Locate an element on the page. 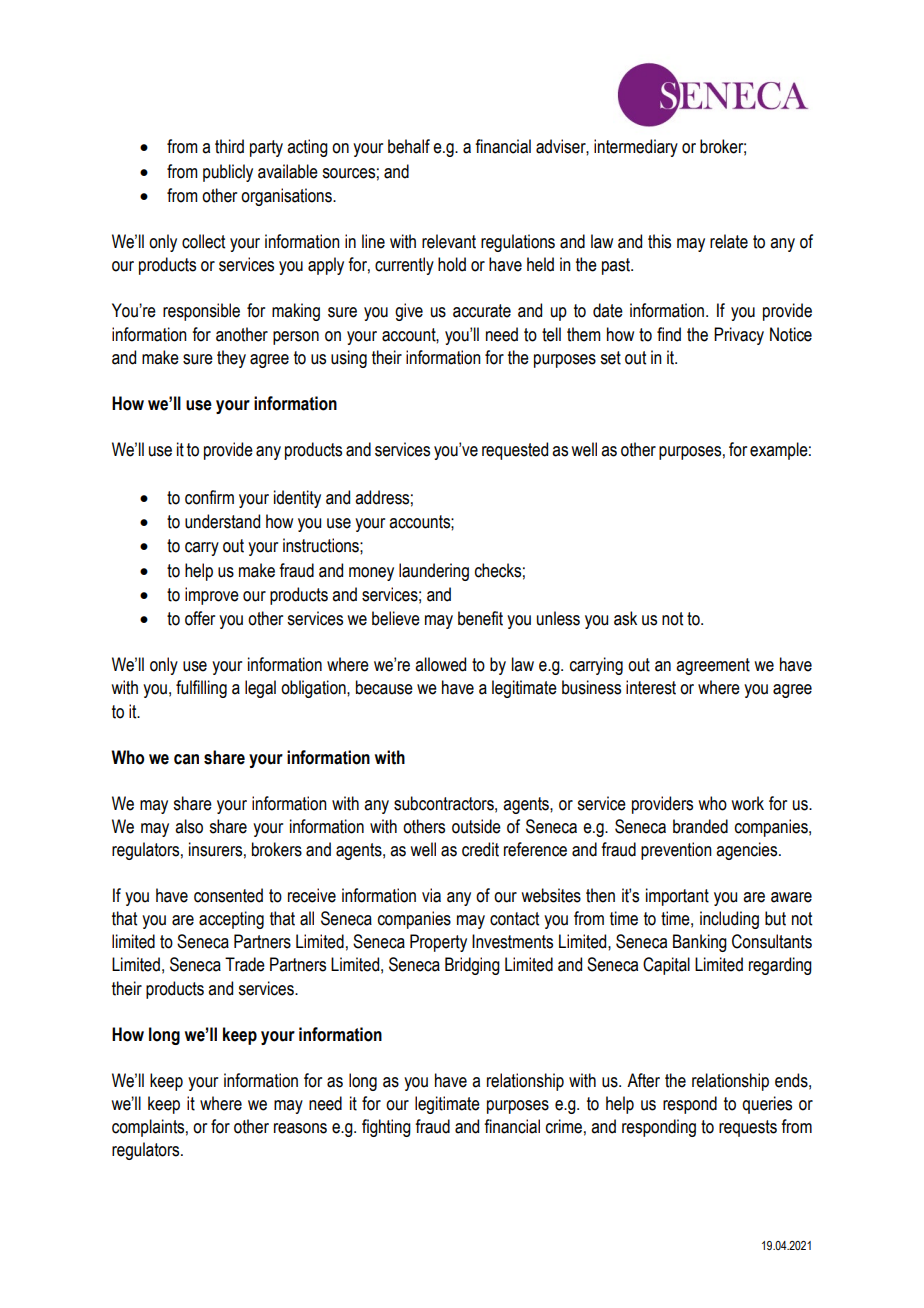 Image resolution: width=924 pixels, height=1308 pixels. legal is located at coordinates (260, 689).
